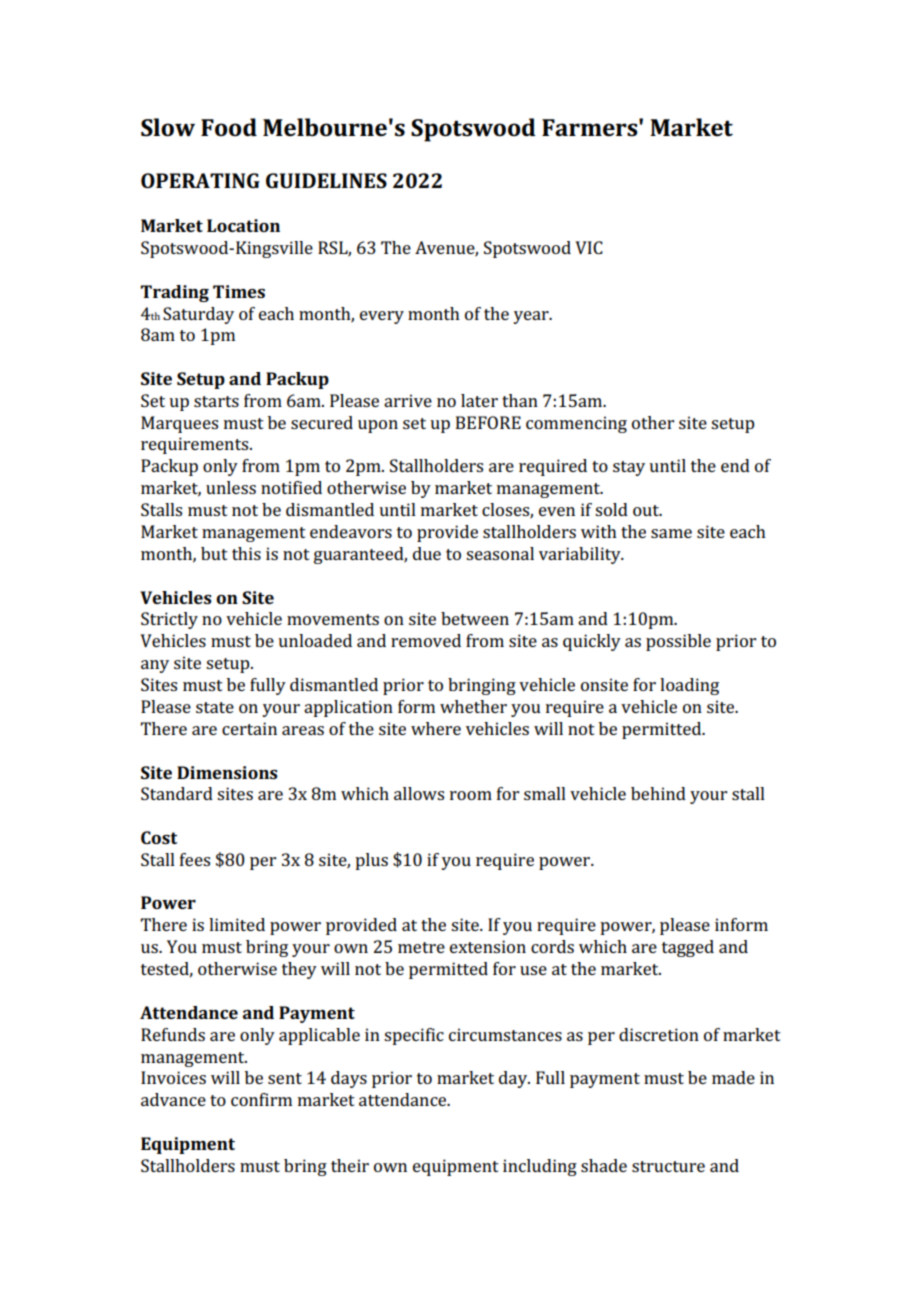 The width and height of the screenshot is (924, 1308). Describe the element at coordinates (200, 180) in the screenshot. I see `OPERATING` at that location.
